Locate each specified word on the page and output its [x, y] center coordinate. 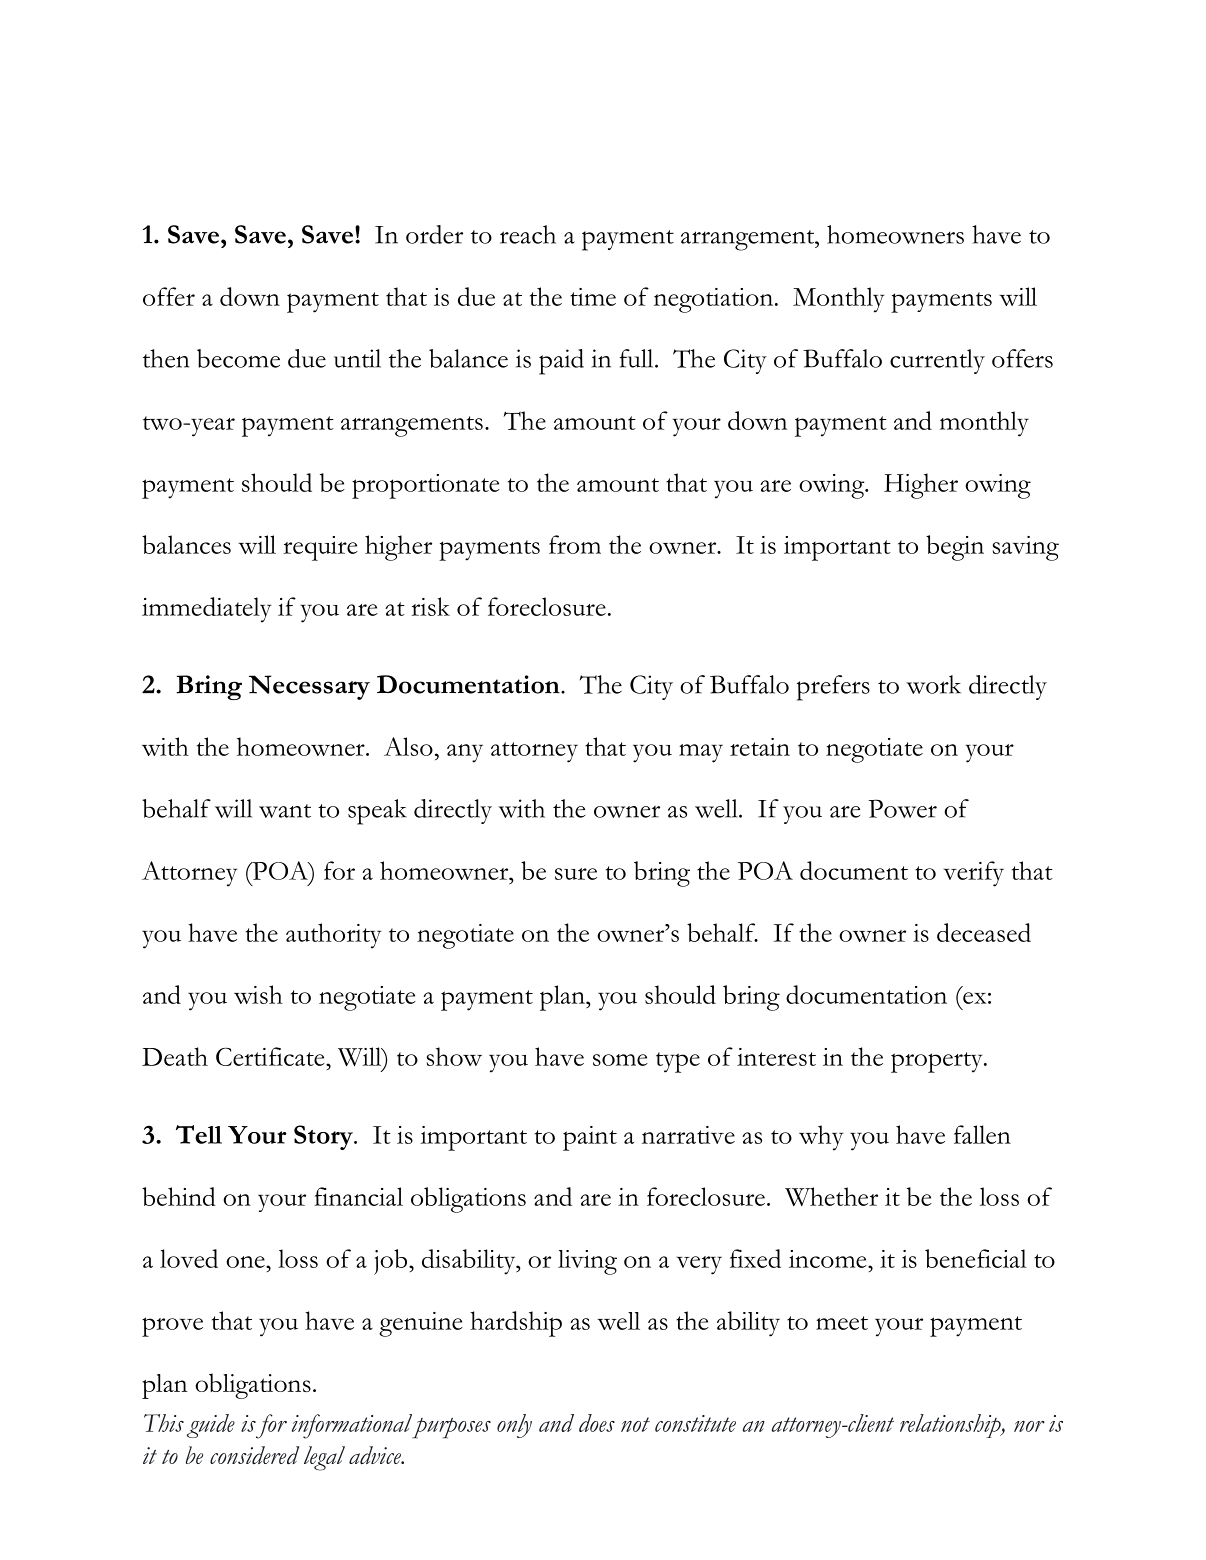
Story [324, 1137]
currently [937, 361]
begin [955, 548]
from [575, 544]
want [285, 811]
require [320, 548]
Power [902, 808]
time [593, 297]
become [238, 358]
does [597, 1423]
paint [590, 1138]
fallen [982, 1134]
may [701, 753]
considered [255, 1455]
